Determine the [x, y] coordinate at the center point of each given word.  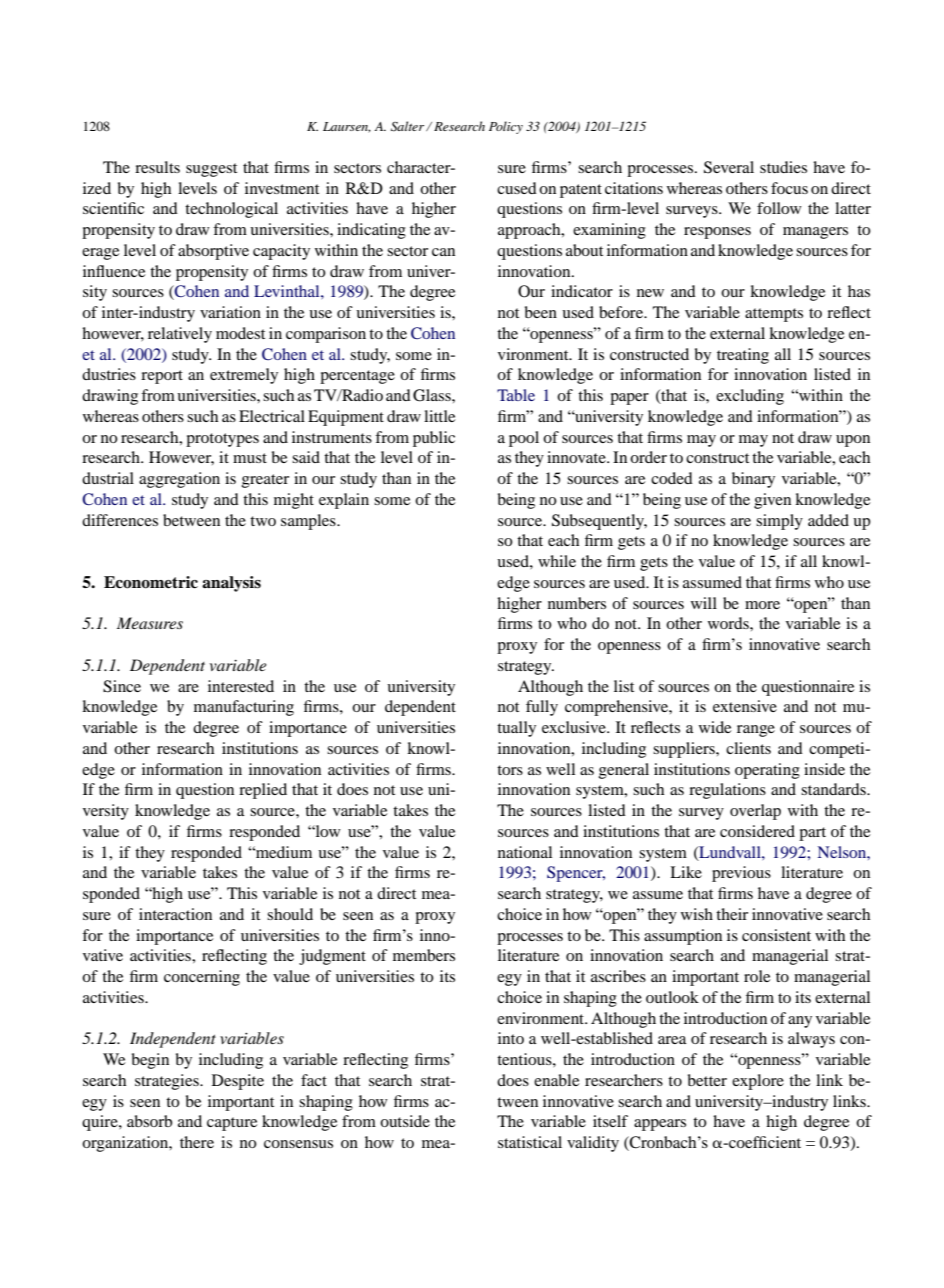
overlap [755, 812]
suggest [211, 170]
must [250, 458]
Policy [506, 127]
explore [758, 1082]
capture [232, 1124]
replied [263, 791]
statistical [530, 1142]
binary [753, 480]
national [525, 852]
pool [524, 439]
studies [783, 167]
